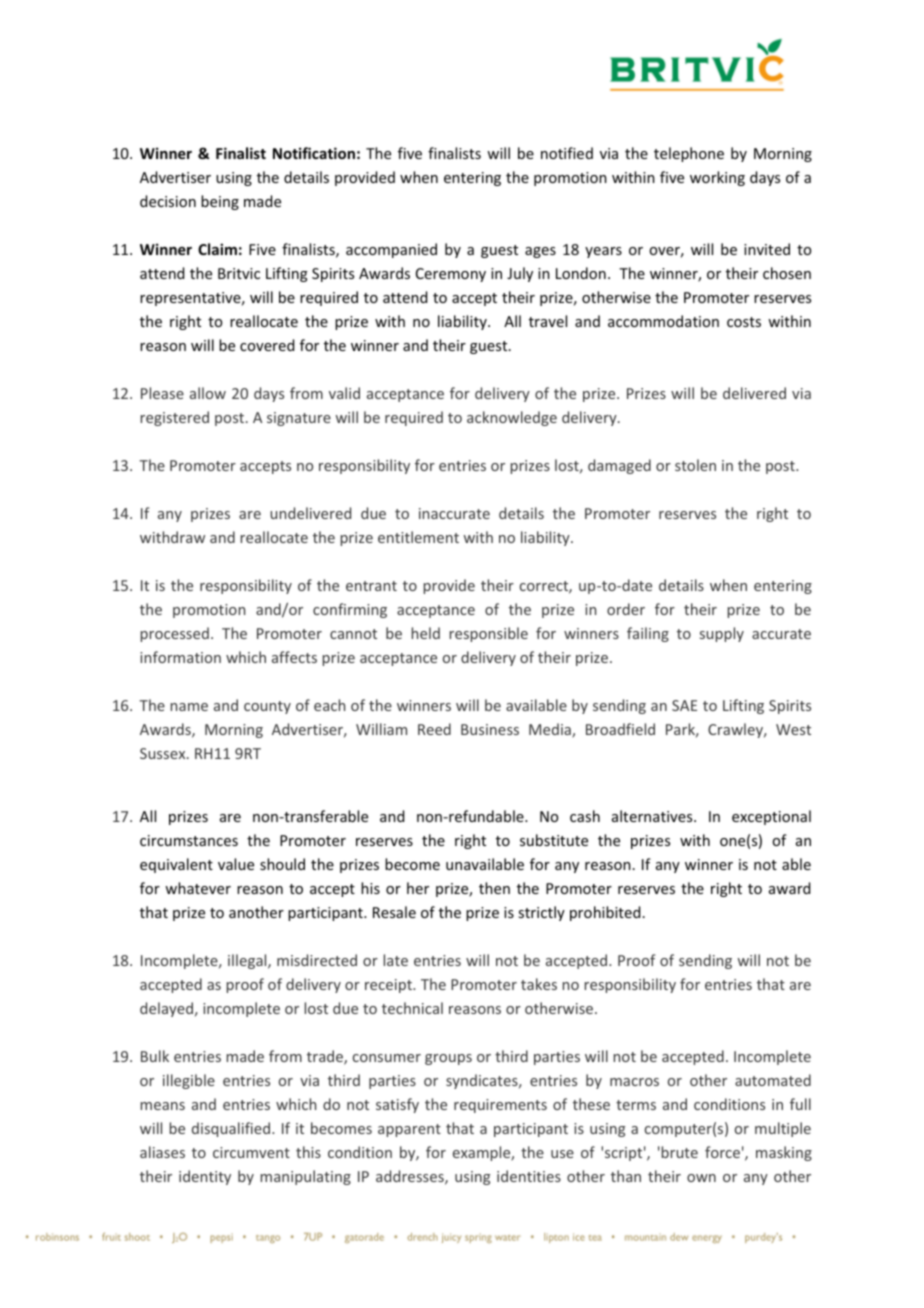  Describe the element at coordinates (695, 465) in the screenshot. I see `stolen` at that location.
